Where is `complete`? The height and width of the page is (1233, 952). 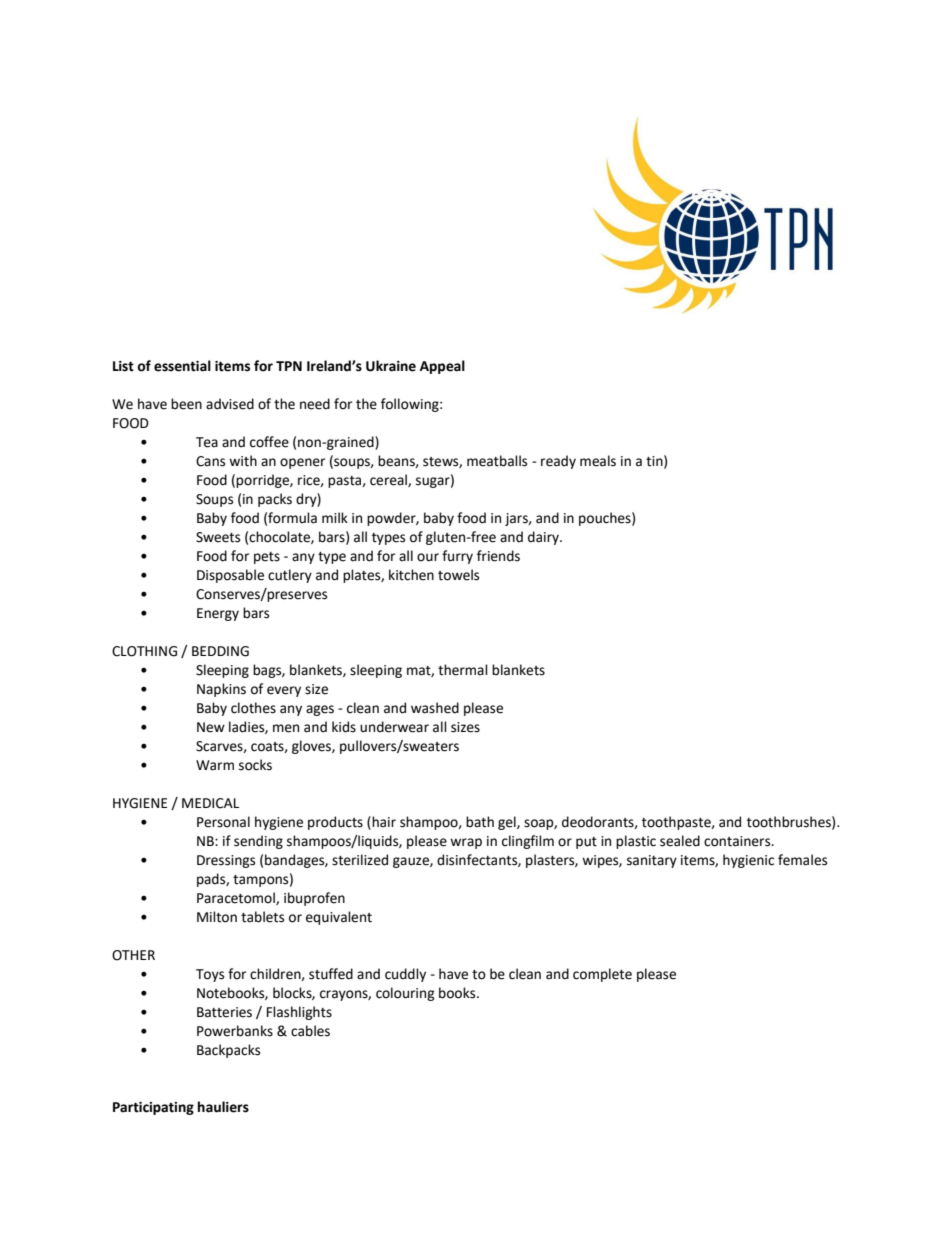
complete is located at coordinates (602, 975).
